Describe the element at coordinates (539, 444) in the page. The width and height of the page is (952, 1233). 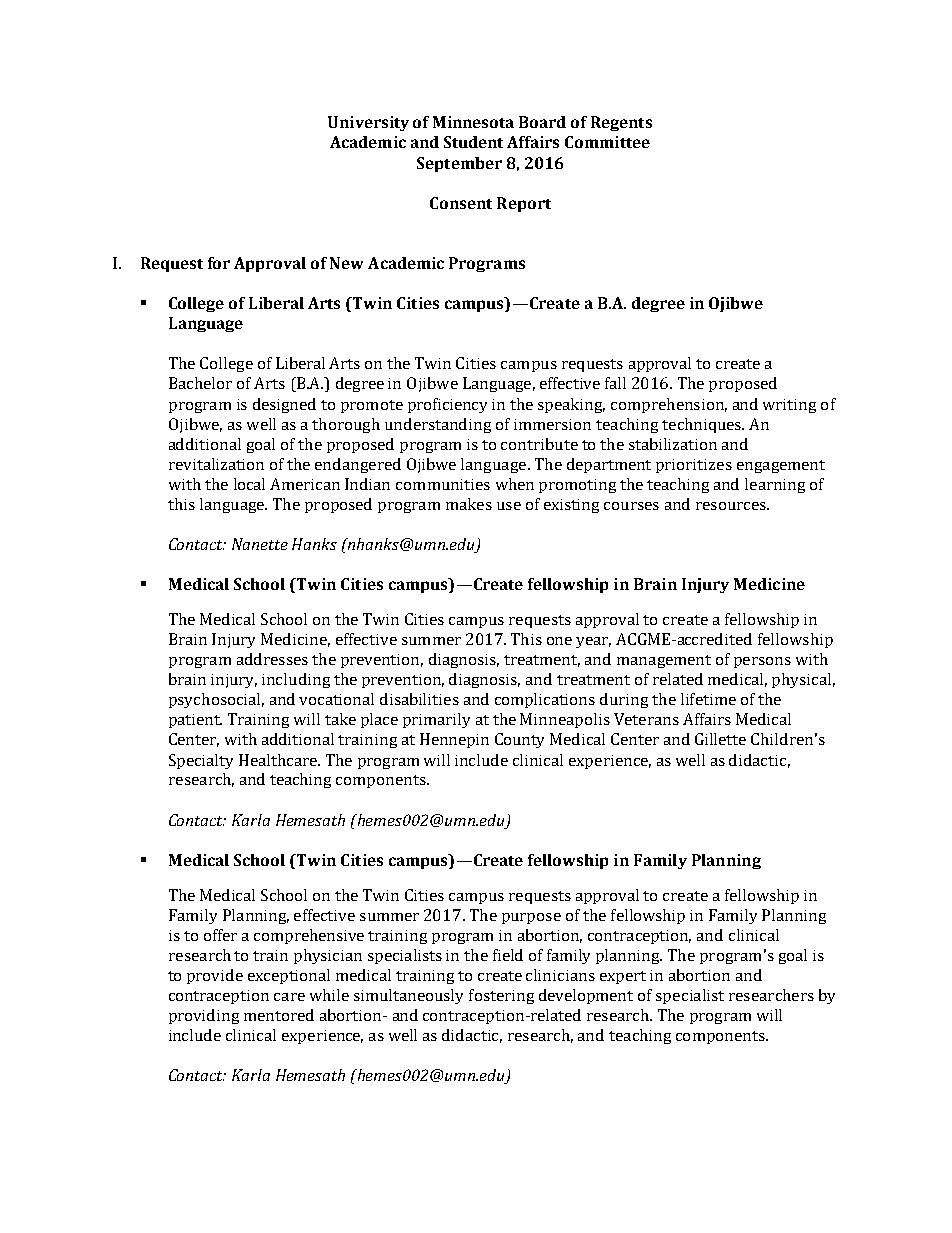
I see `contribute` at that location.
